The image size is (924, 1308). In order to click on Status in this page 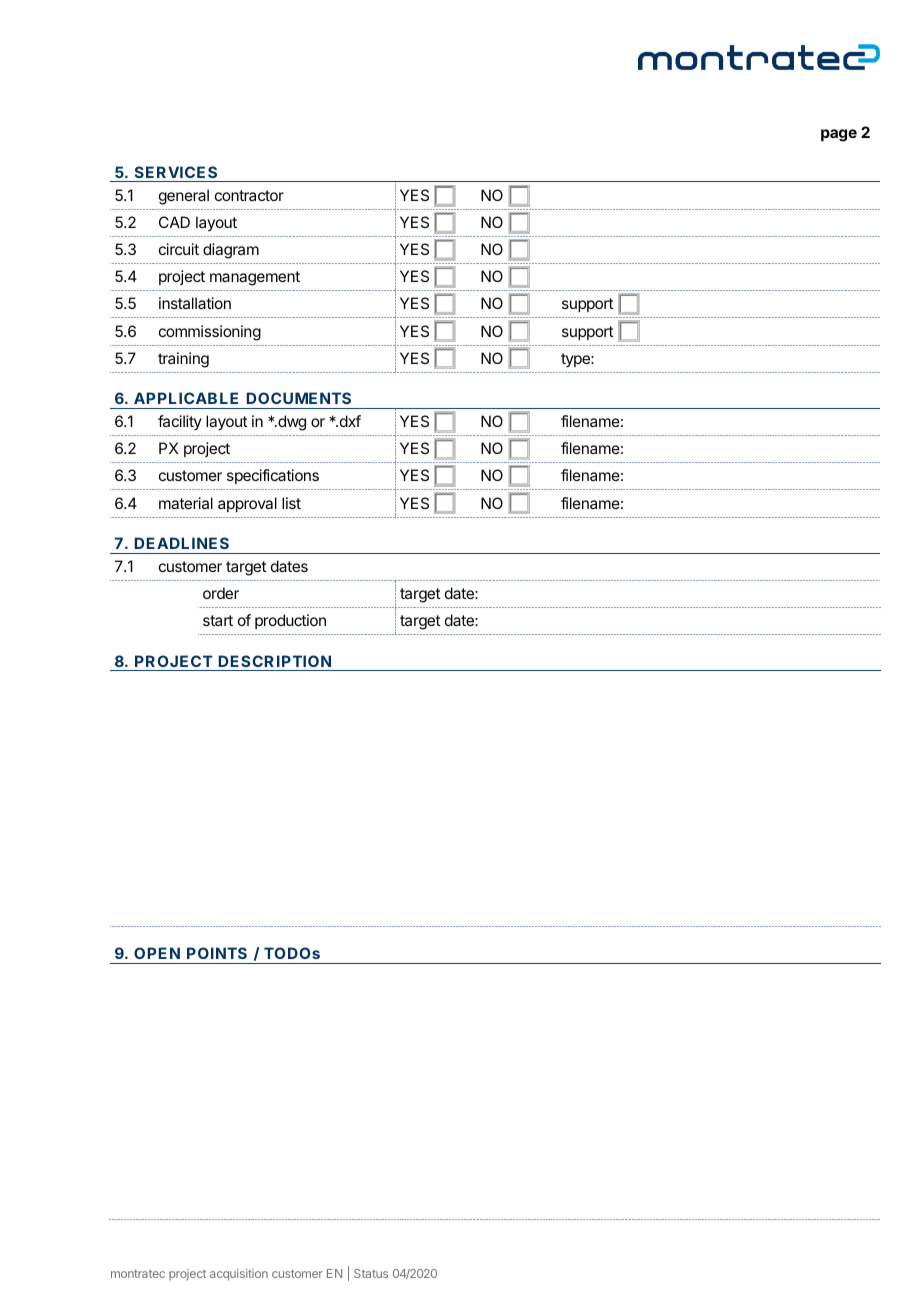, I will do `click(371, 1273)`.
